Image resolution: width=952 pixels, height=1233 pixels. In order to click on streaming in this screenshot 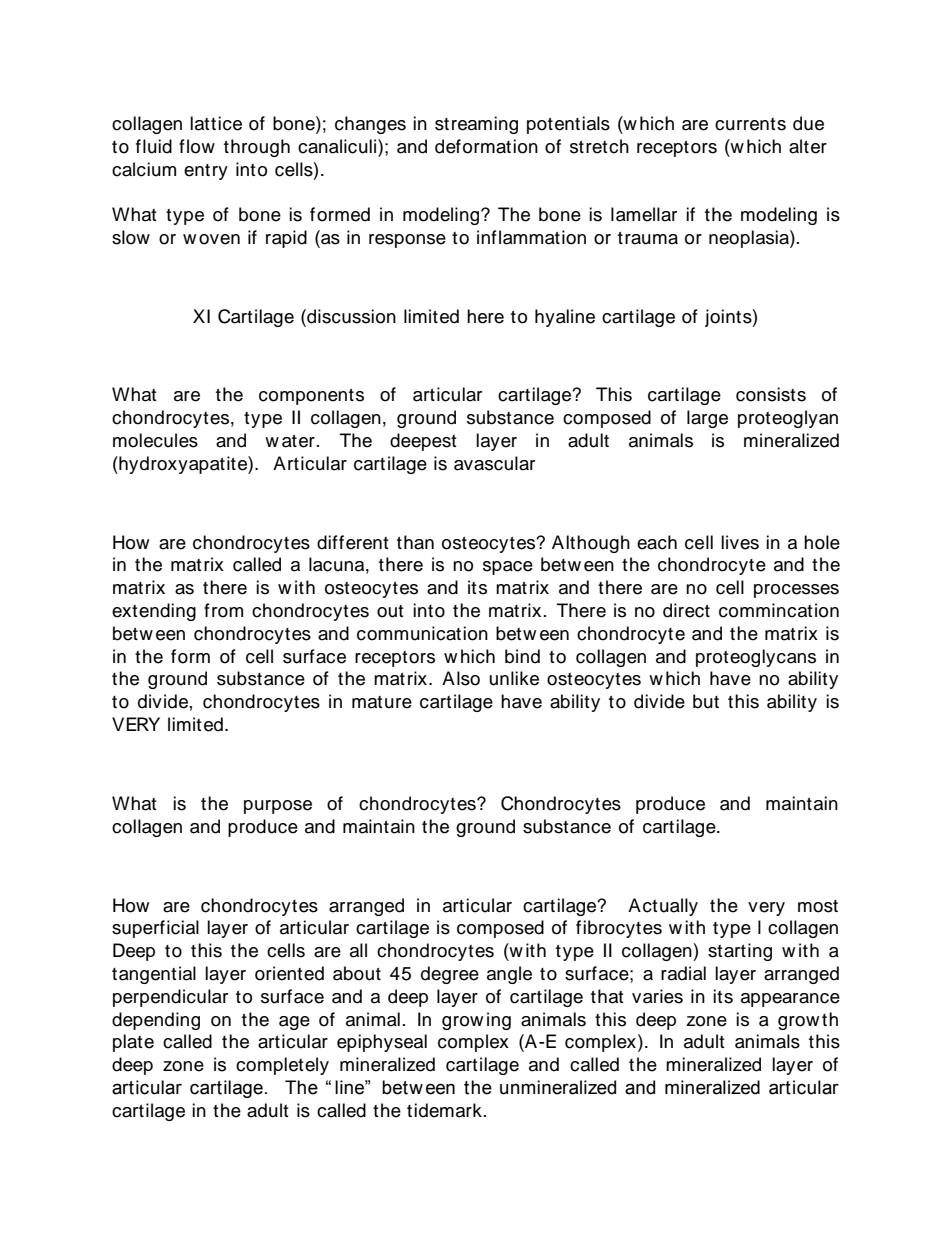, I will do `click(476, 125)`.
